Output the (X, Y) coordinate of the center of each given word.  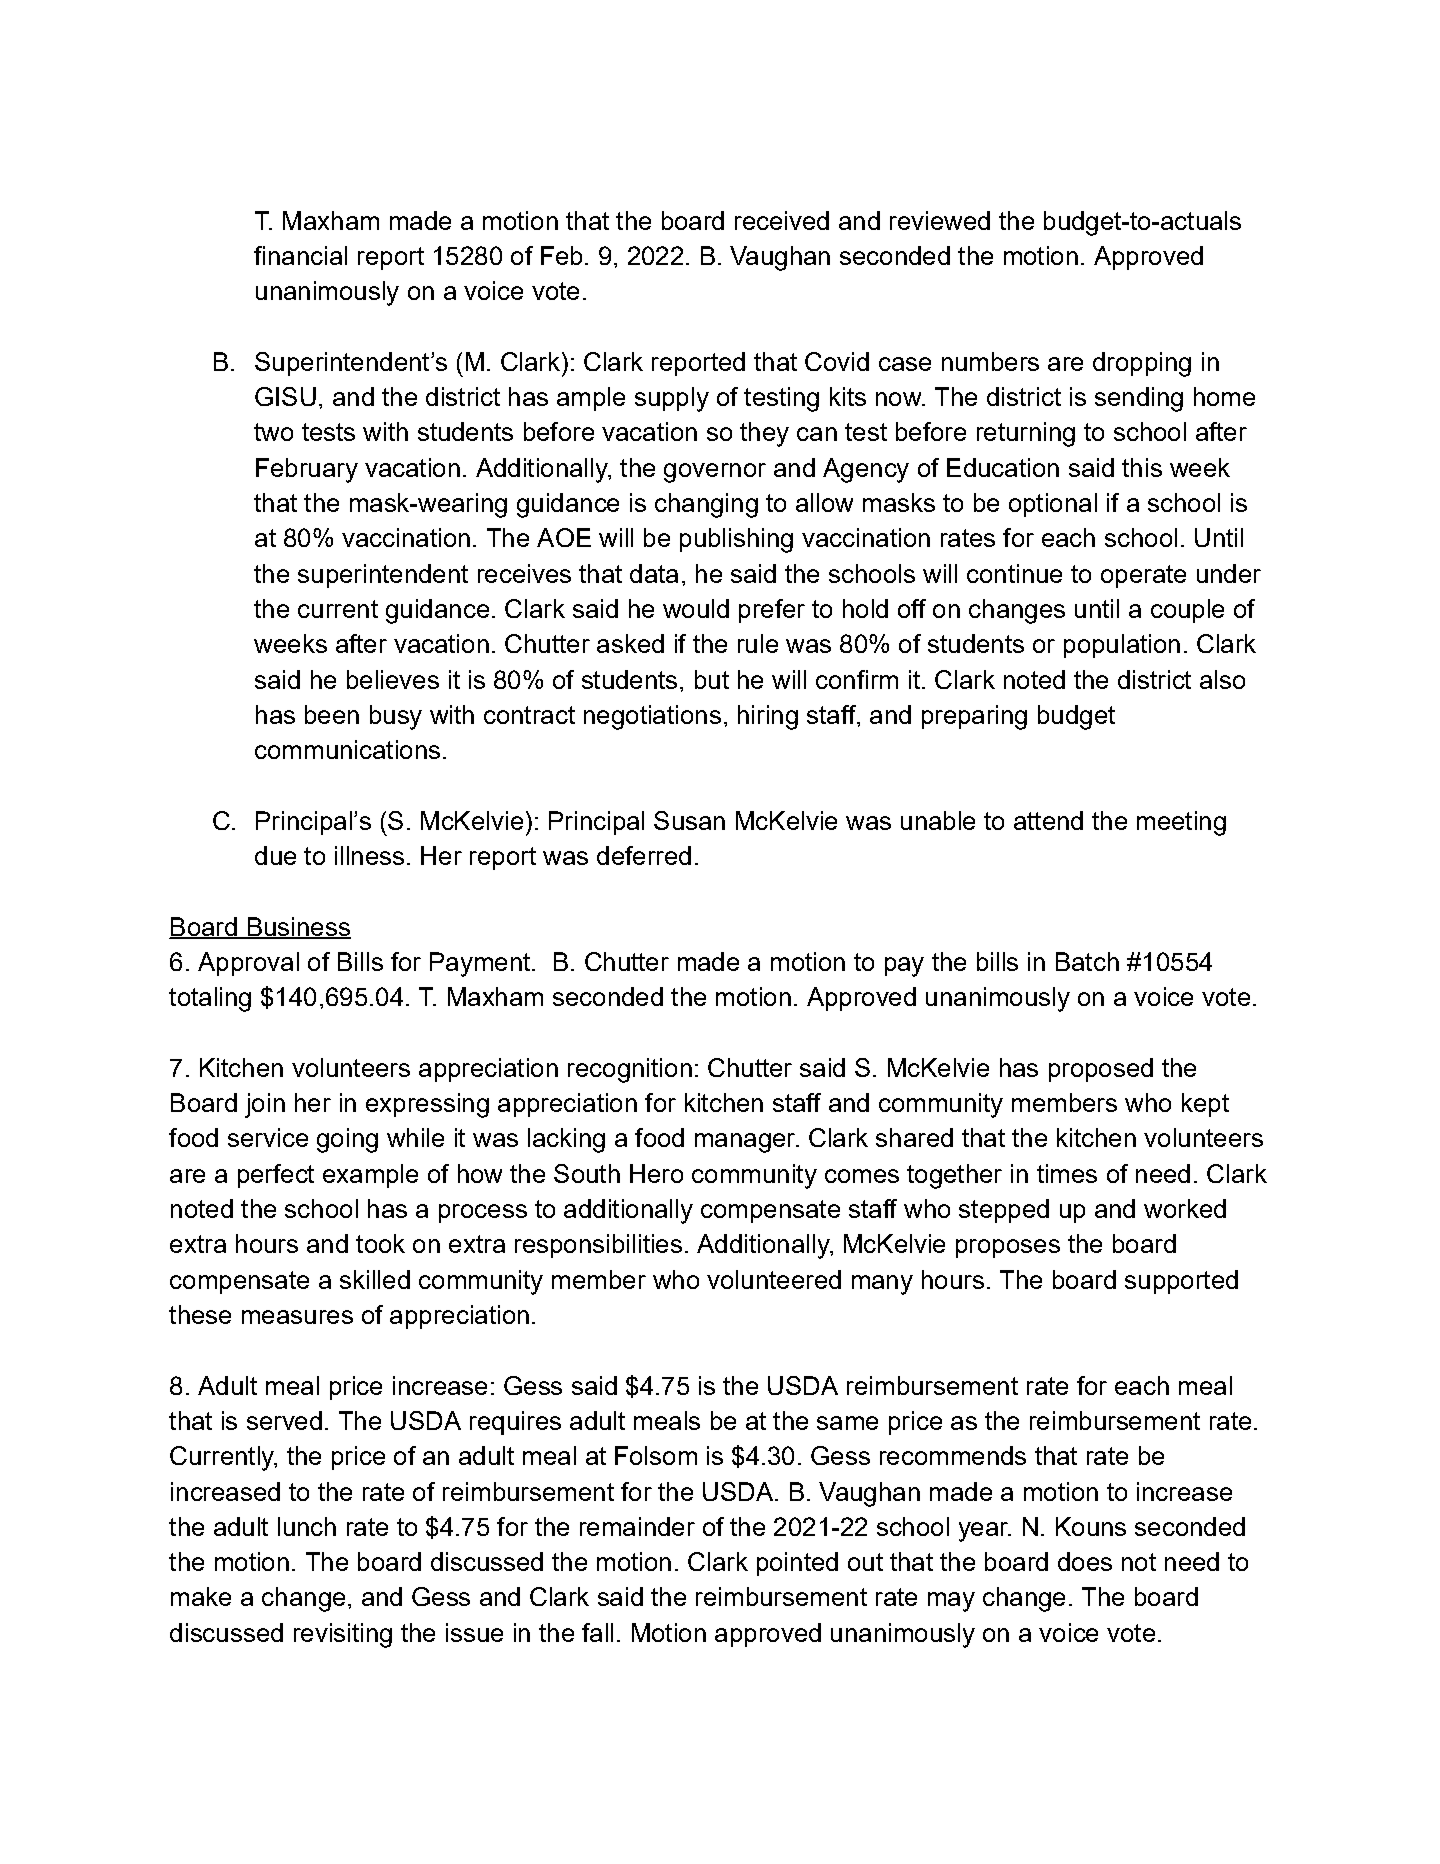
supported (1181, 1282)
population (1122, 646)
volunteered (774, 1279)
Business (298, 927)
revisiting (343, 1635)
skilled (375, 1279)
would (696, 608)
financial (300, 255)
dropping (1142, 364)
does (1085, 1561)
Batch (1087, 961)
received (782, 220)
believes (393, 679)
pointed (797, 1564)
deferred (644, 855)
